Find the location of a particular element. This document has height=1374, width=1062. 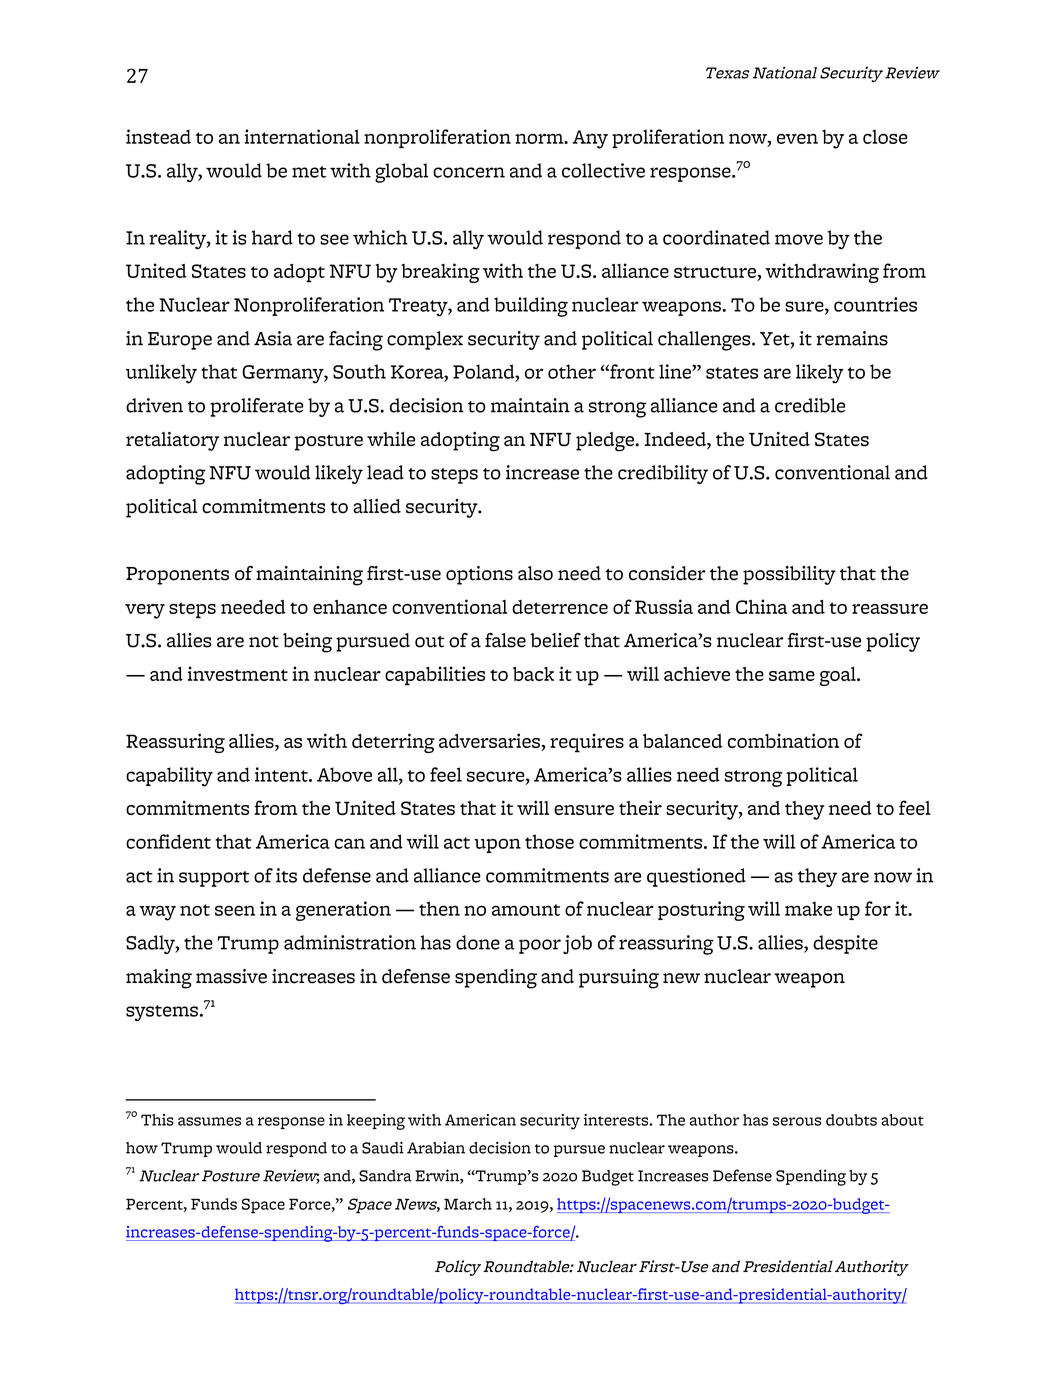

assumes is located at coordinates (209, 1121).
